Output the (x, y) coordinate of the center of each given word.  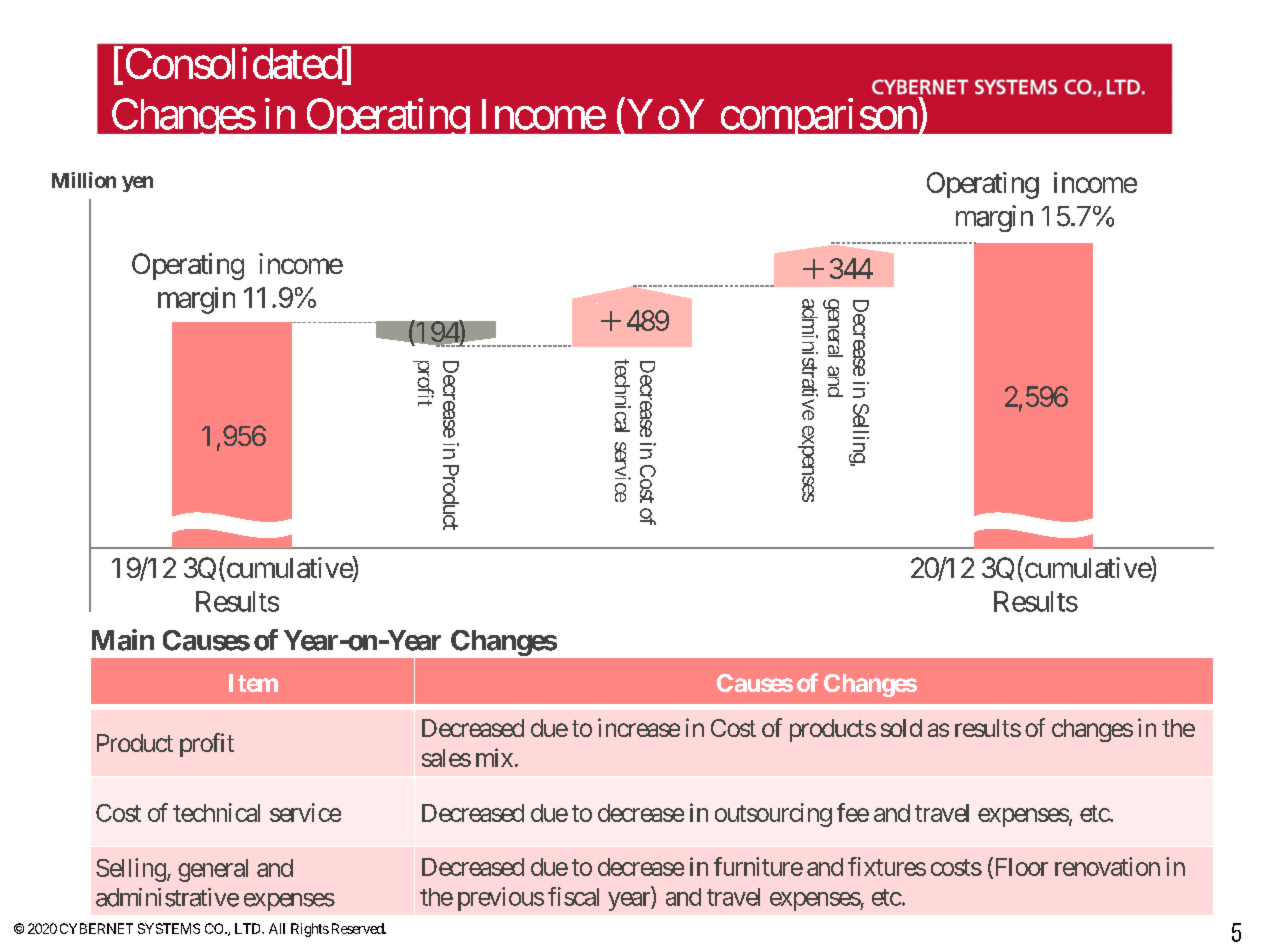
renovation (1107, 866)
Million (84, 180)
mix (494, 757)
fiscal (573, 896)
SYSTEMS (169, 928)
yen (137, 184)
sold (901, 728)
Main (123, 640)
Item (253, 683)
